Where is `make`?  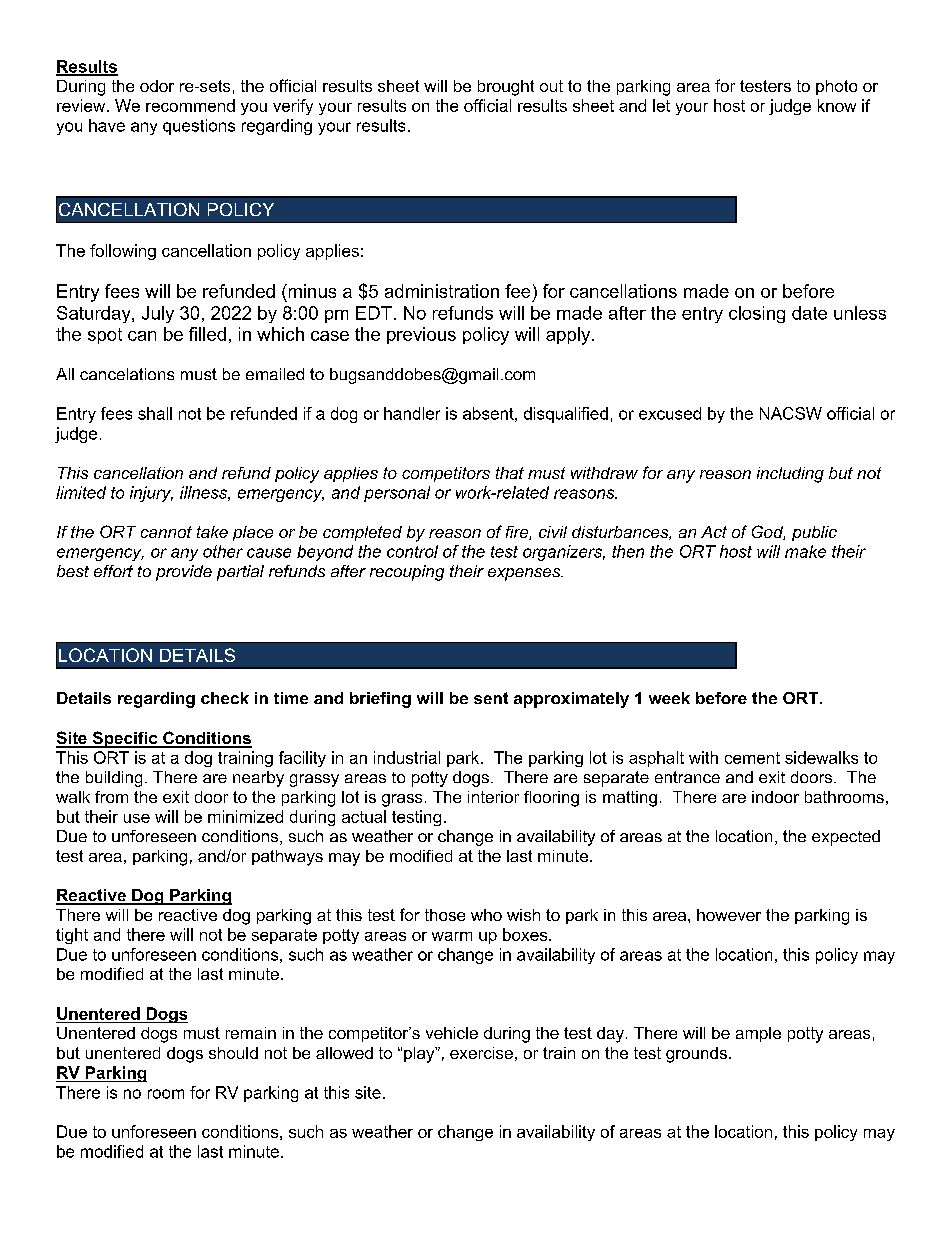 make is located at coordinates (805, 551).
